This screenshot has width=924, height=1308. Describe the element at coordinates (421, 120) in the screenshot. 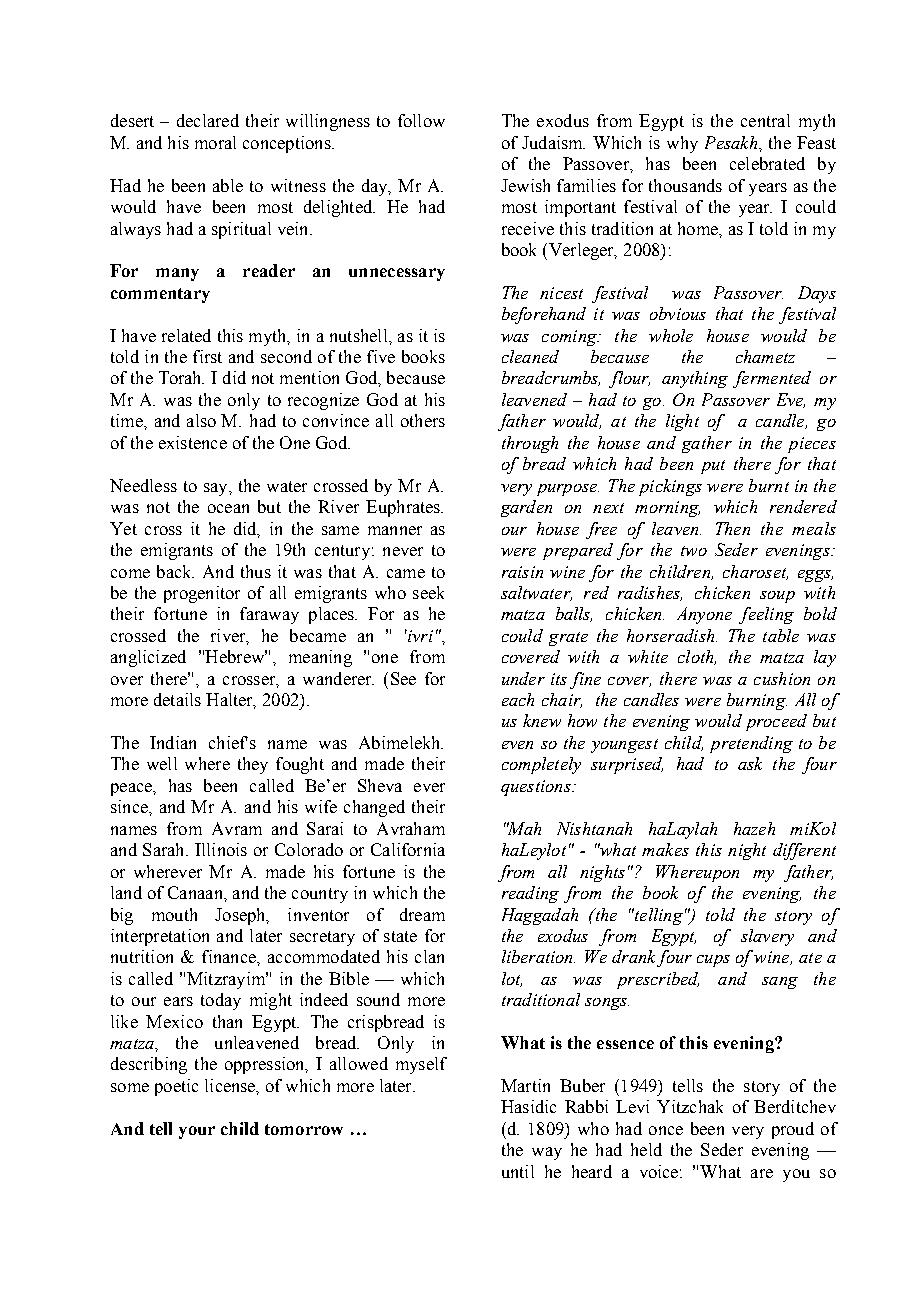

I see `follow` at that location.
